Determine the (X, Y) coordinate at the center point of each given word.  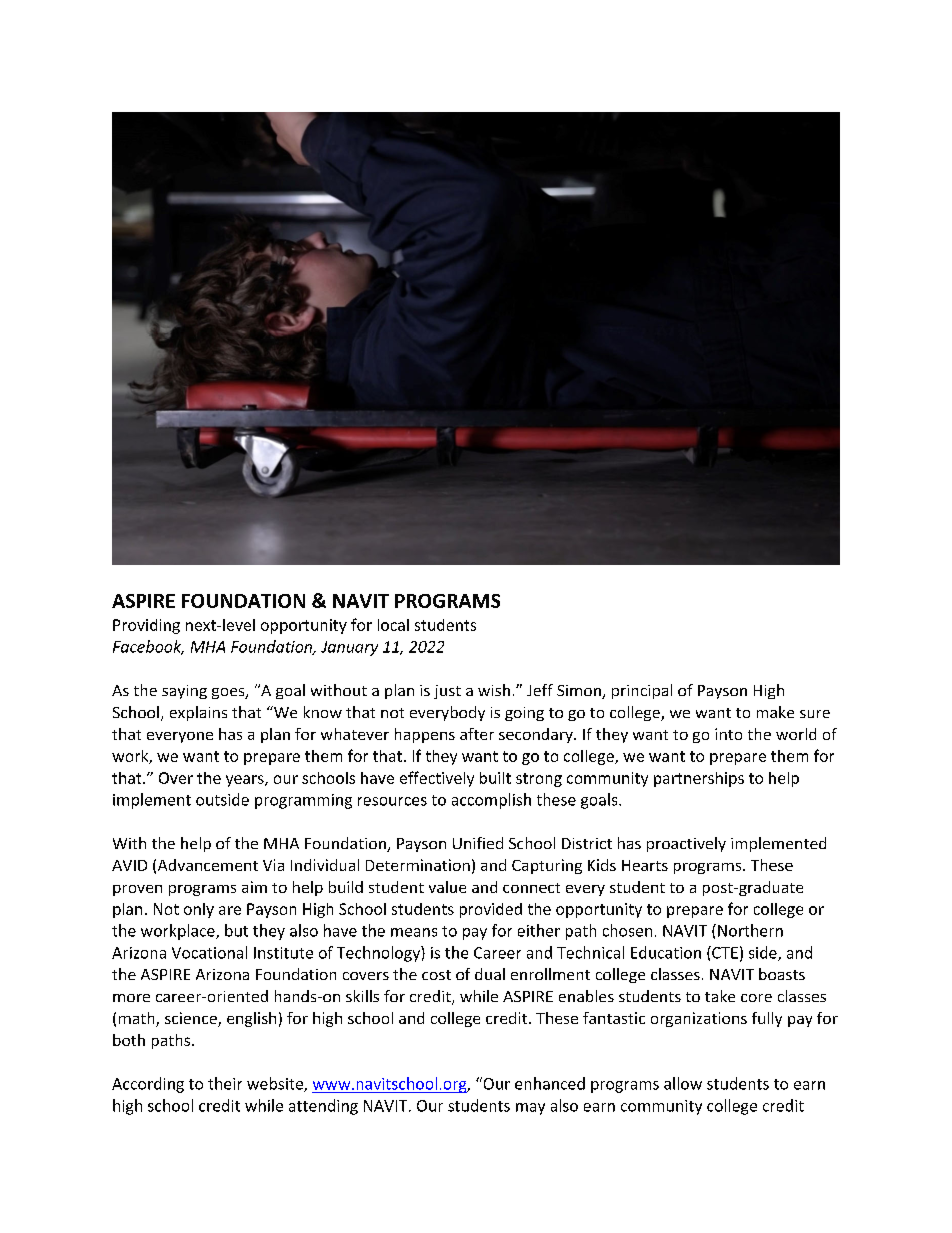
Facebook (148, 647)
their (225, 1083)
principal (642, 691)
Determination (418, 865)
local (393, 625)
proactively (686, 844)
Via (273, 865)
